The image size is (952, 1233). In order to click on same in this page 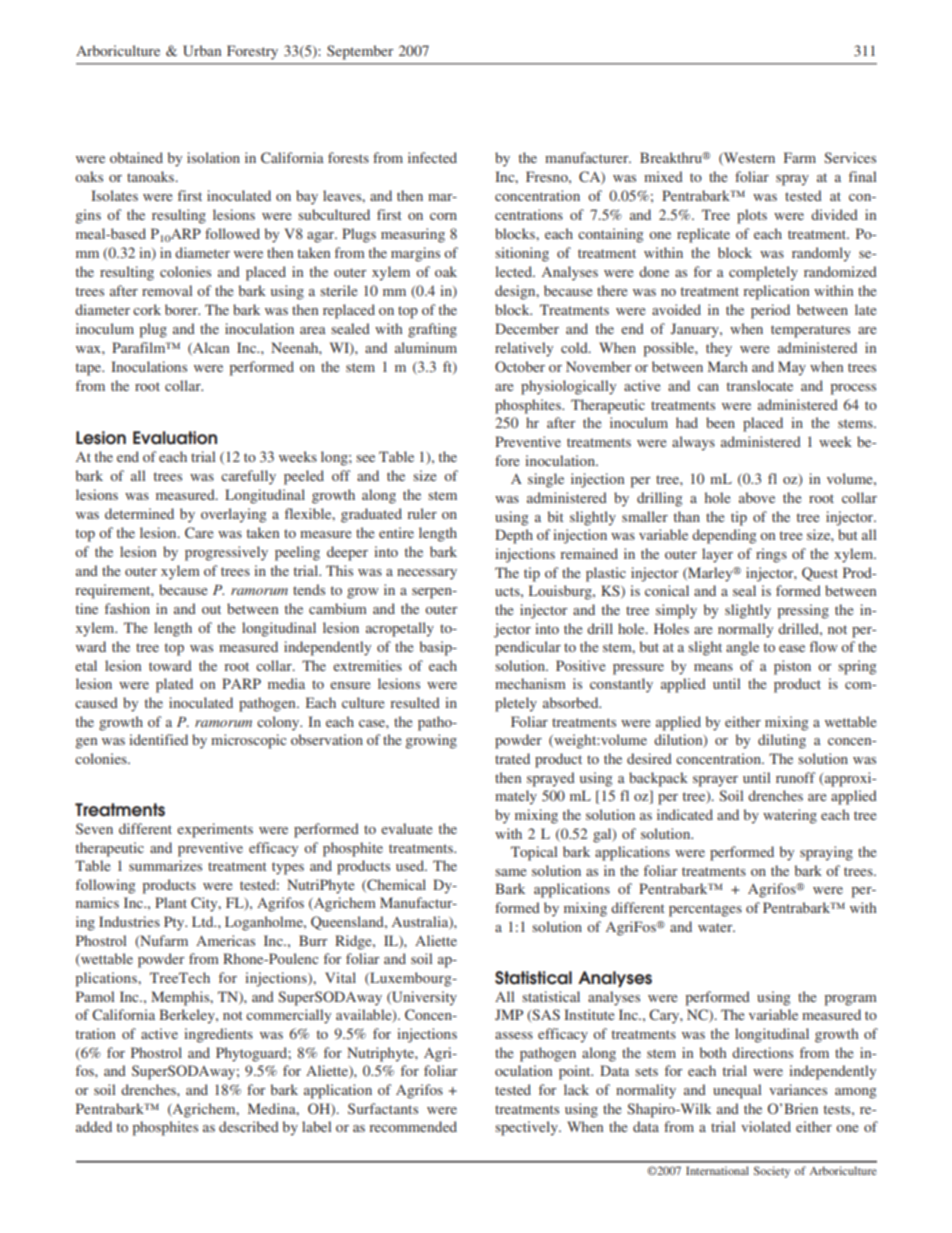, I will do `click(510, 872)`.
